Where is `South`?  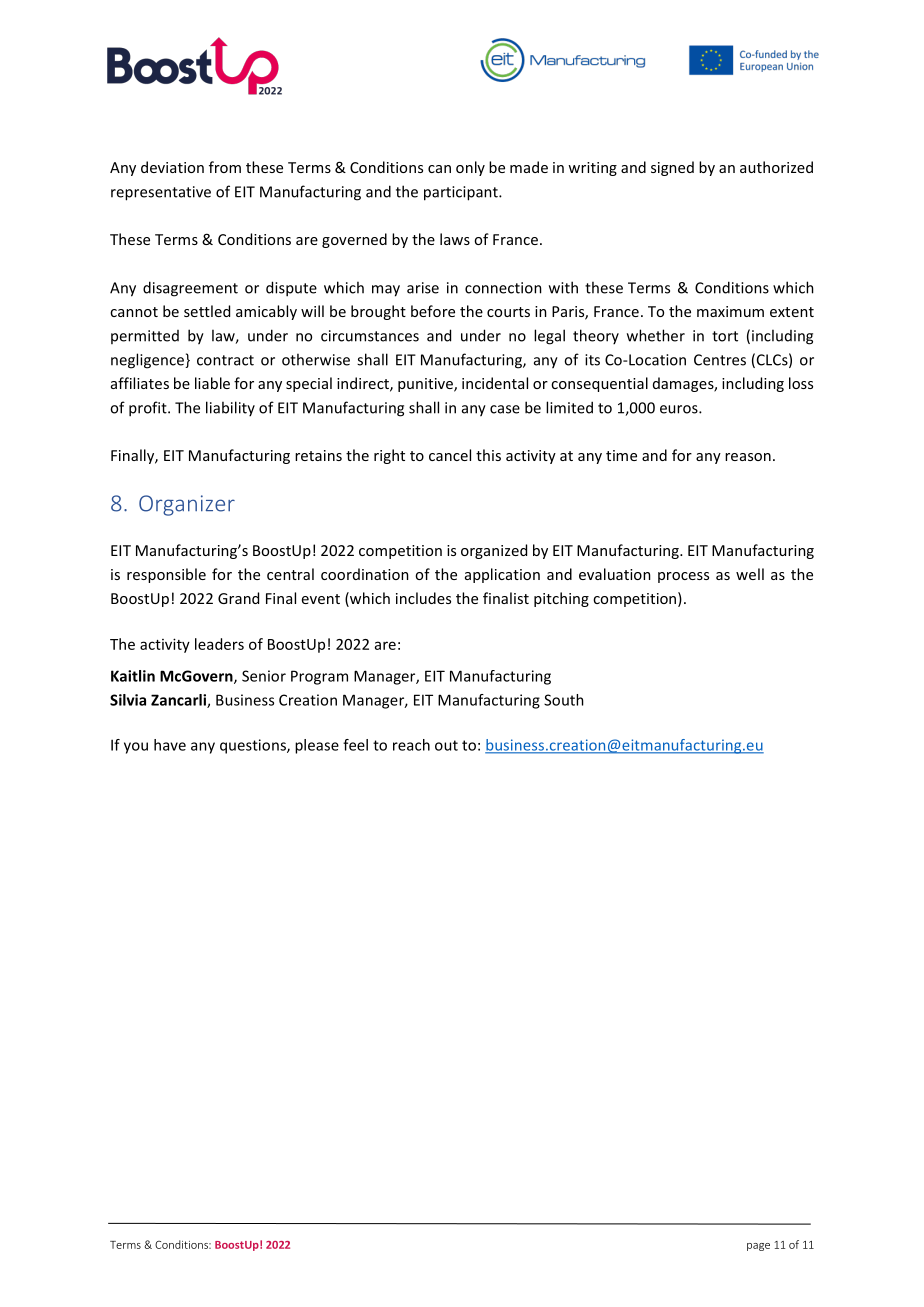 South is located at coordinates (564, 700).
